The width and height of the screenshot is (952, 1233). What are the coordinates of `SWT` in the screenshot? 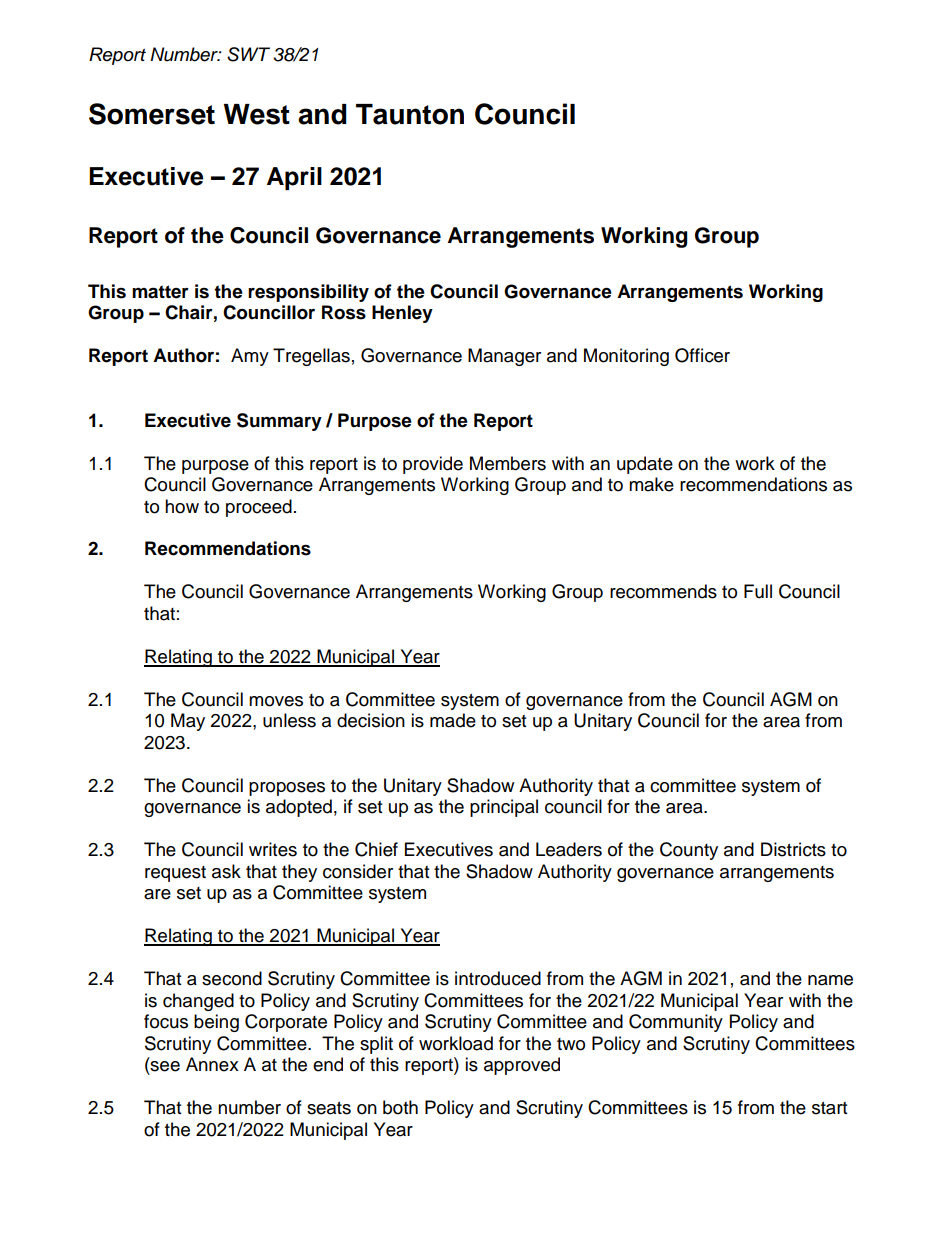 It's located at (248, 54).
